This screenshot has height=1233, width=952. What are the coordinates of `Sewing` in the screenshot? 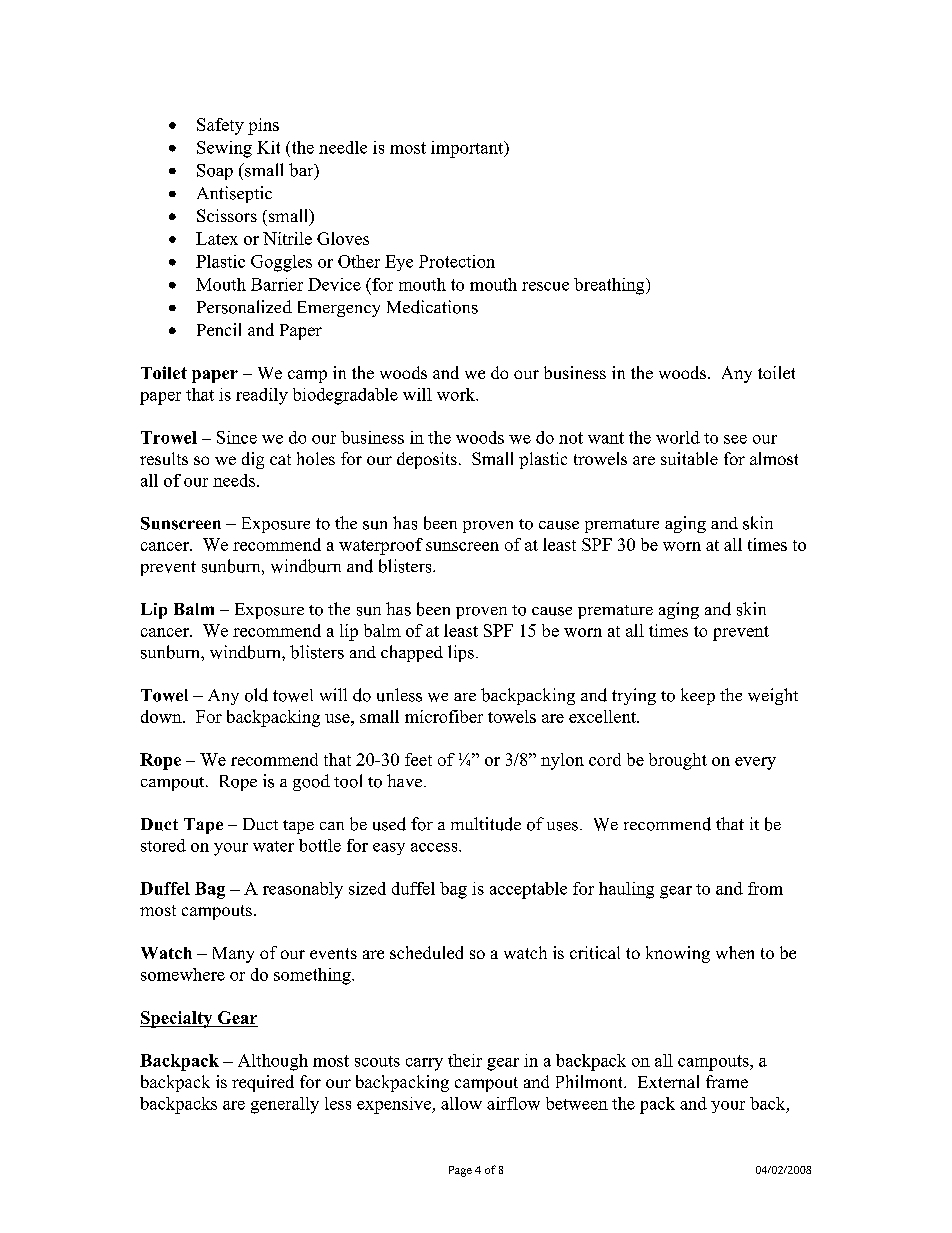 It's located at (224, 149).
